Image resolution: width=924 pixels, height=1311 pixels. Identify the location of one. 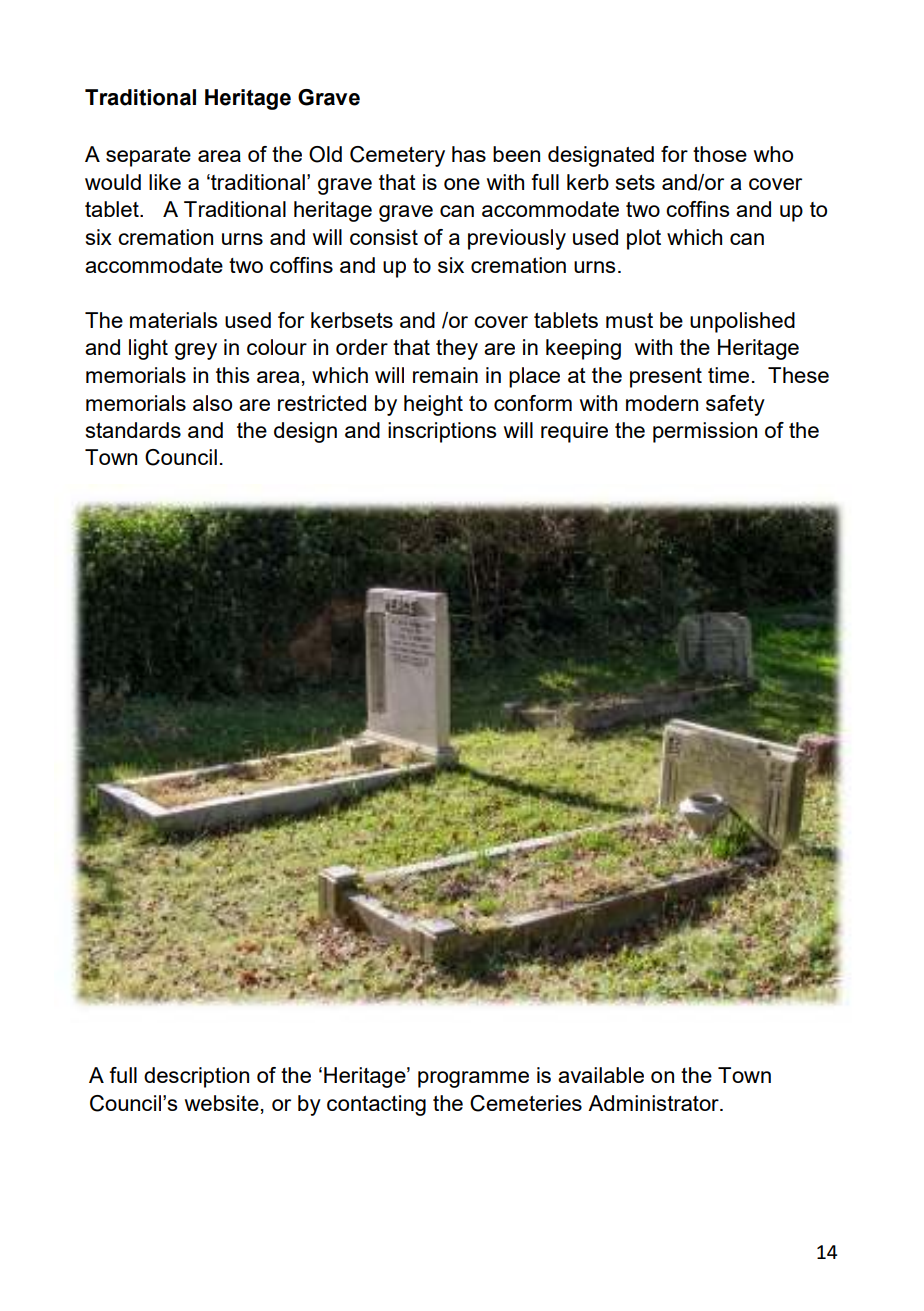
(462, 184).
